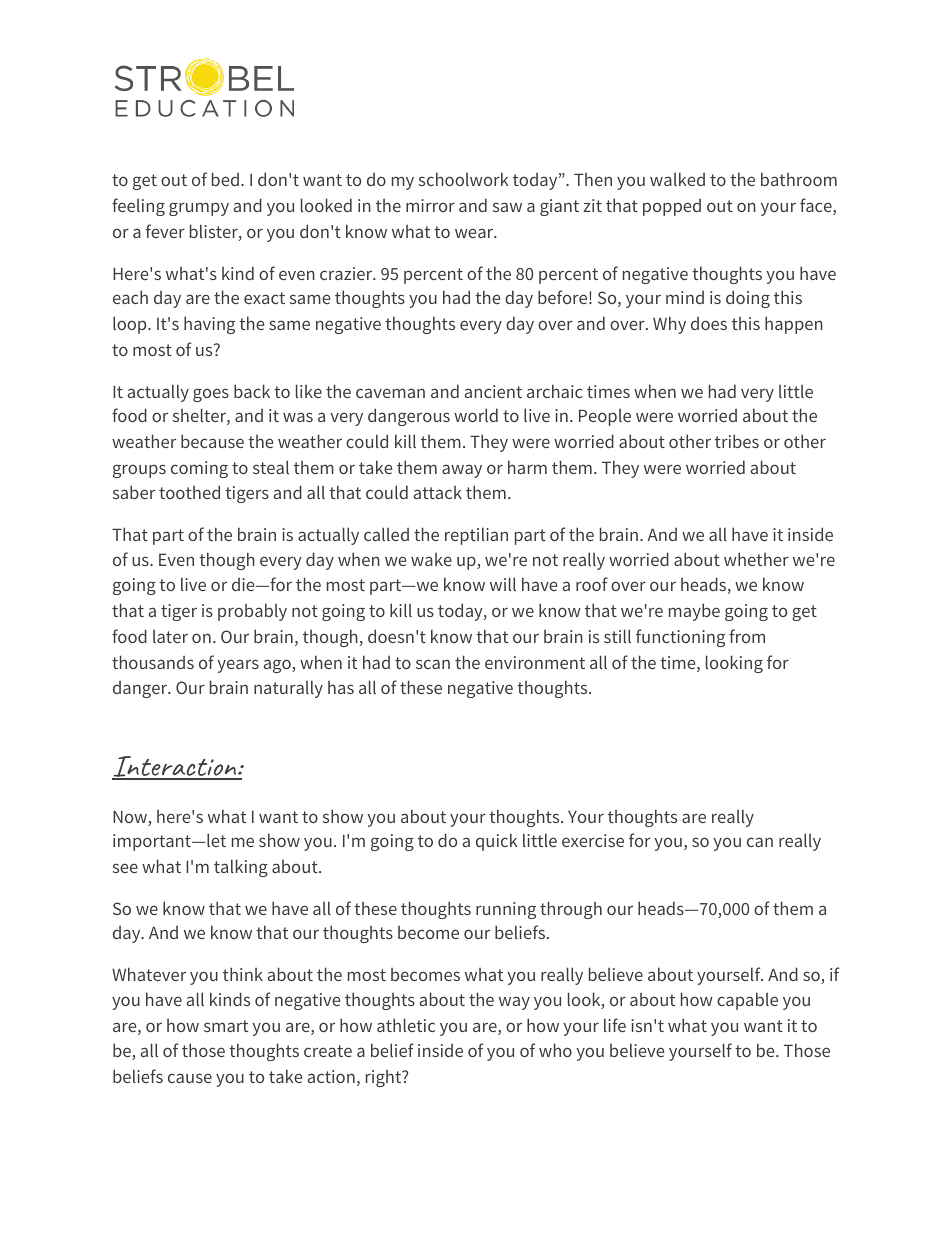  What do you see at coordinates (433, 664) in the document?
I see `scan` at bounding box center [433, 664].
